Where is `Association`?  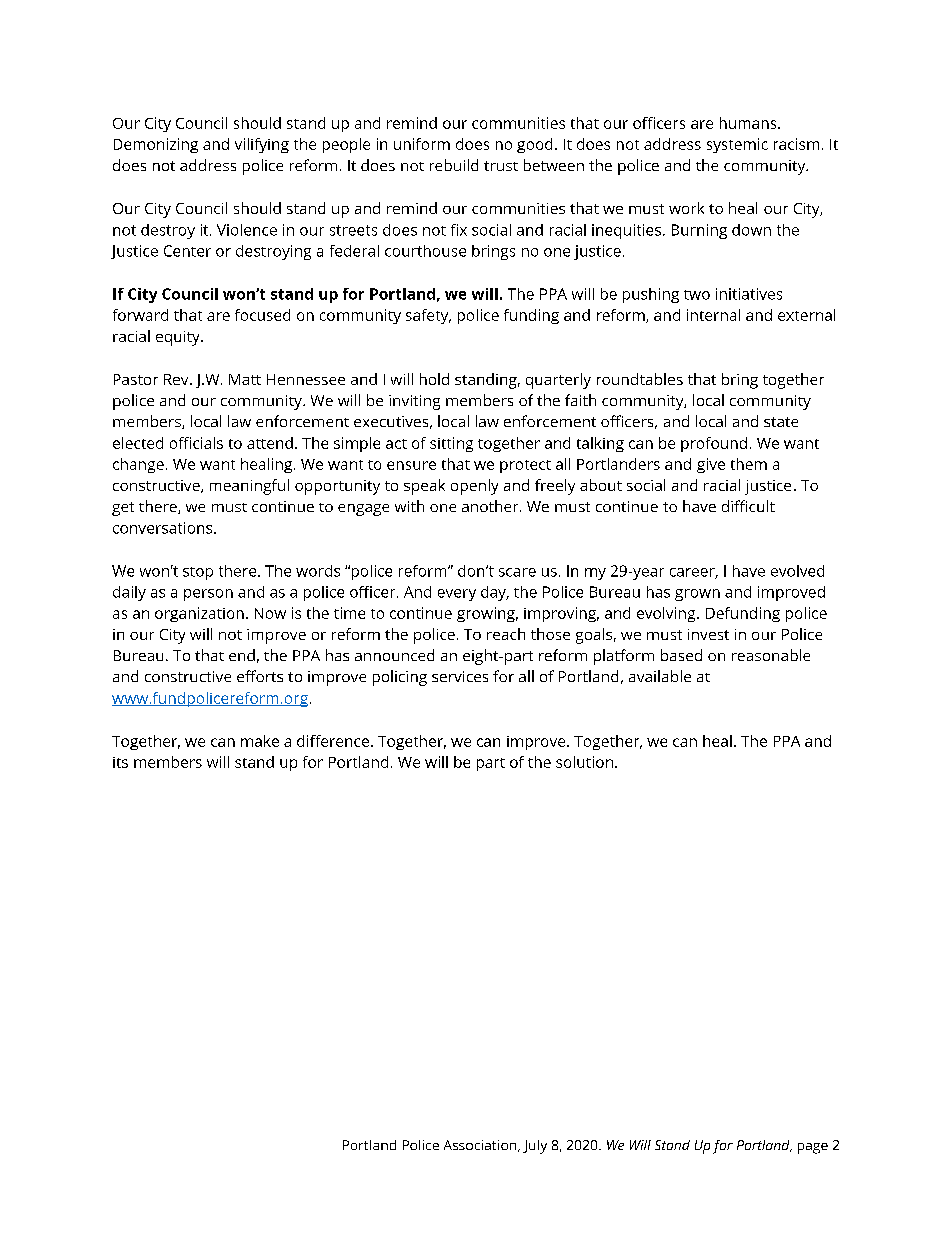
Association is located at coordinates (481, 1146).
